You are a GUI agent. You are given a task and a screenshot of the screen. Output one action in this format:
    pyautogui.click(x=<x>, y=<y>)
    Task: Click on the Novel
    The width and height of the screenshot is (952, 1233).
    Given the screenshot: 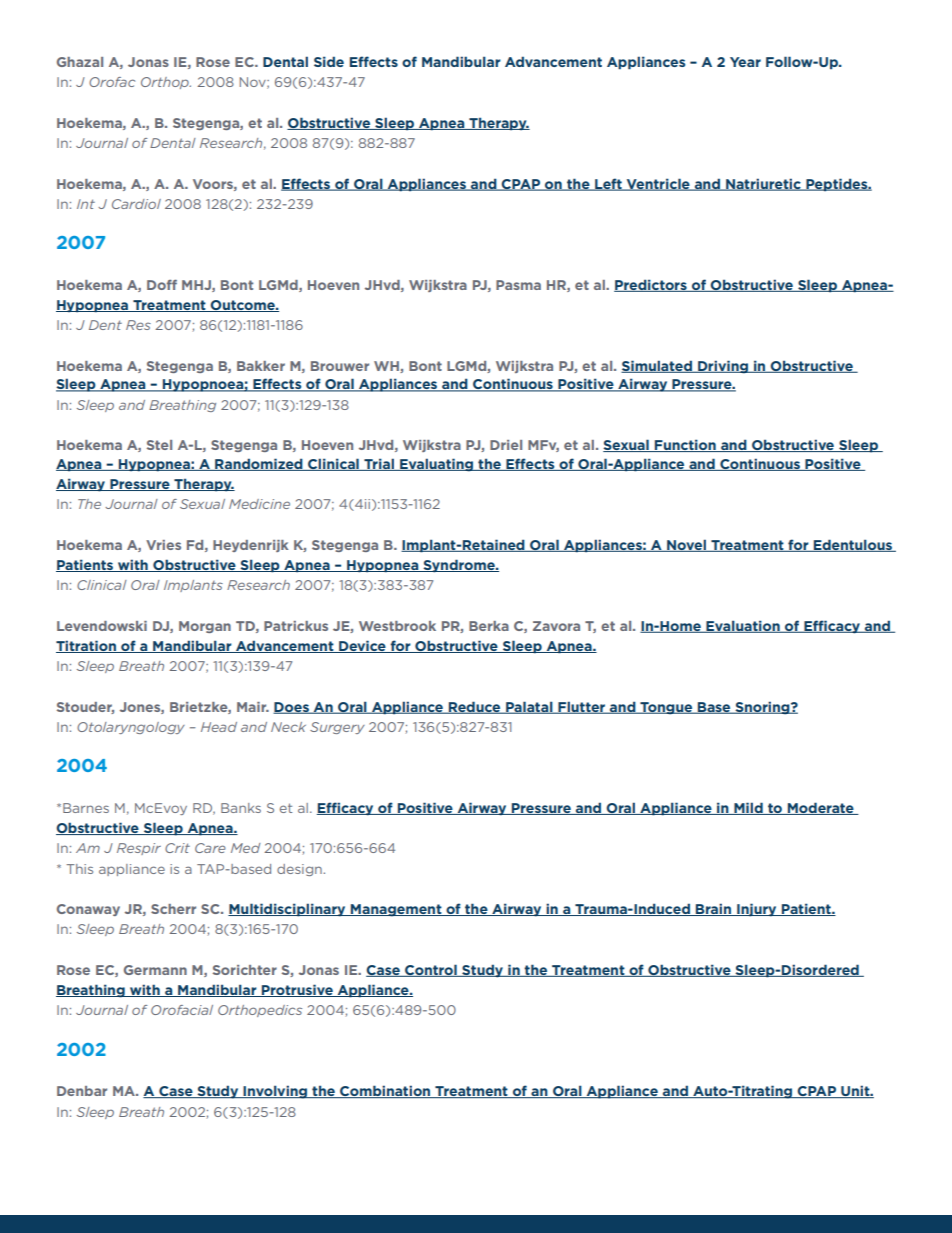 What is the action you would take?
    pyautogui.click(x=686, y=545)
